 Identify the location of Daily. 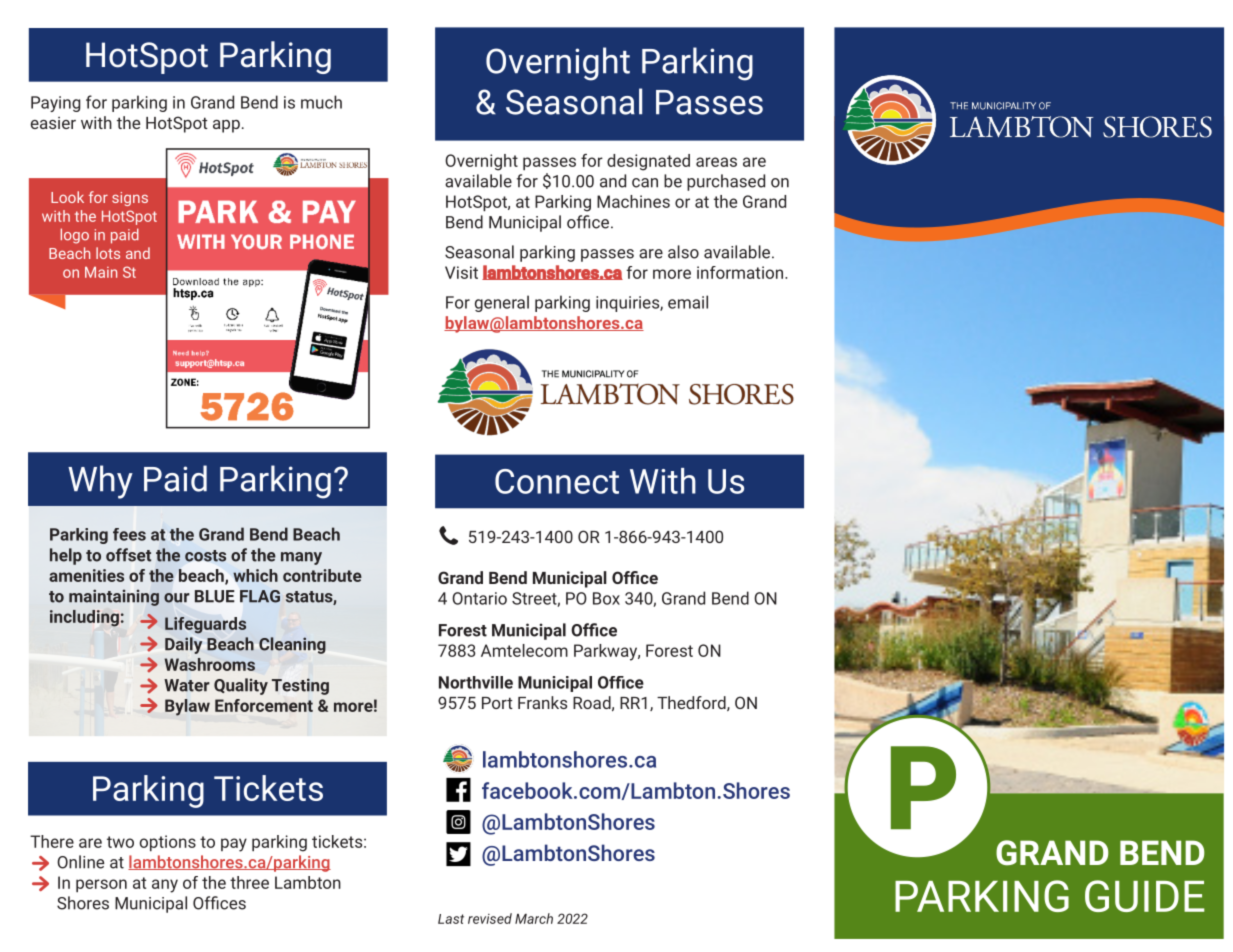
(183, 645).
